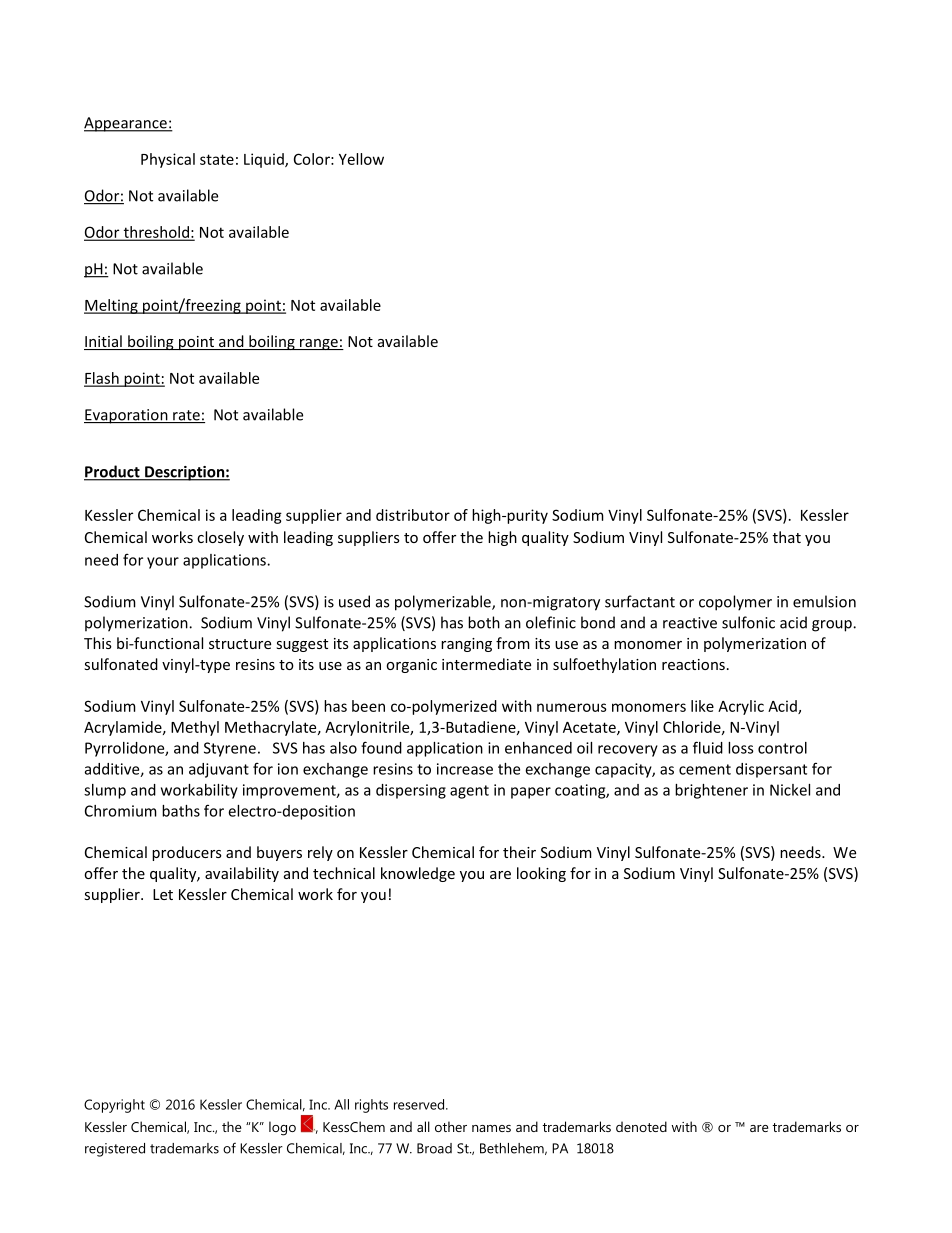 The image size is (952, 1233). I want to click on knowledge, so click(418, 874).
